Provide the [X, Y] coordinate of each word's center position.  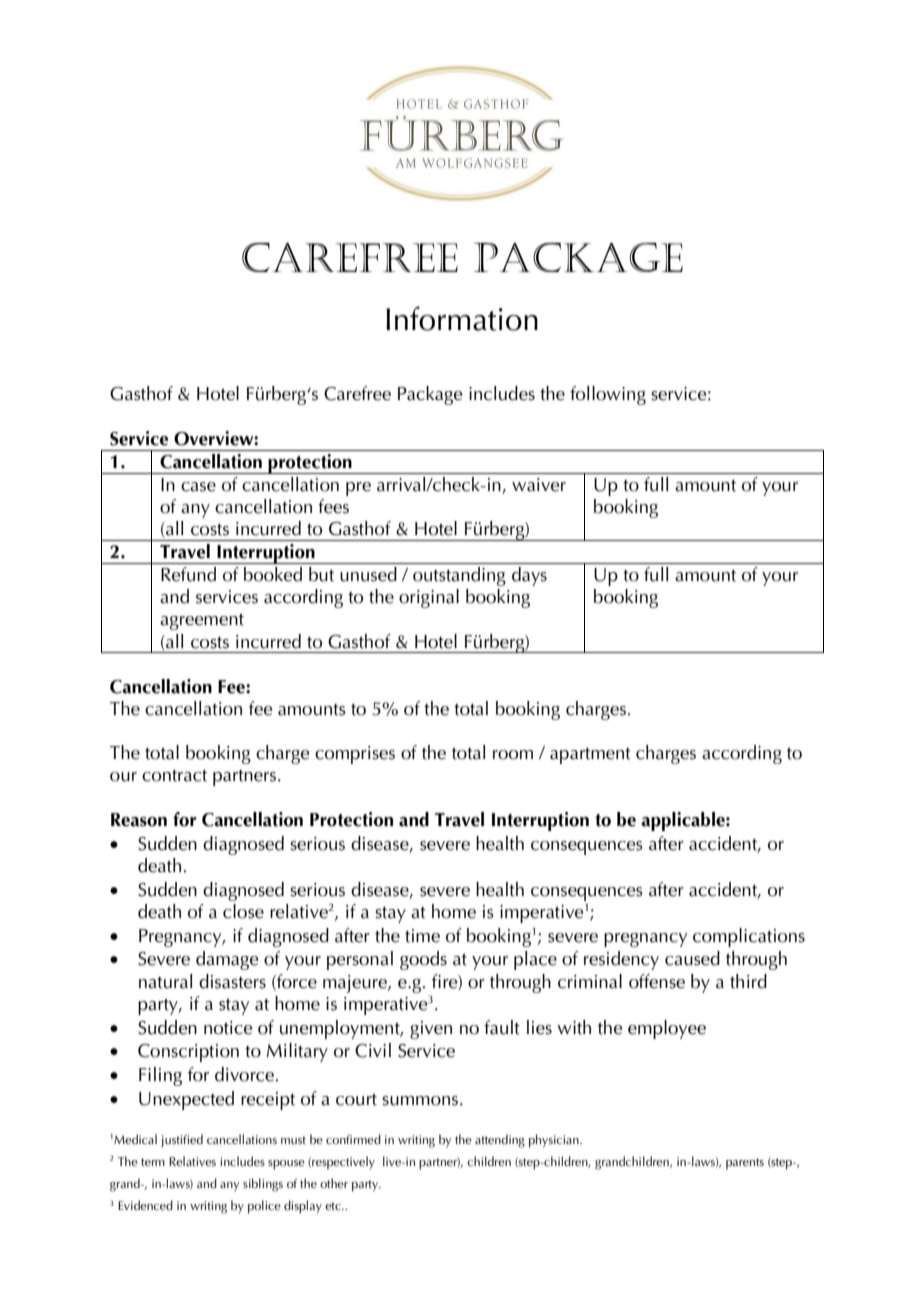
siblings [263, 1185]
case [198, 487]
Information [462, 318]
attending [500, 1141]
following [608, 395]
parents [745, 1164]
